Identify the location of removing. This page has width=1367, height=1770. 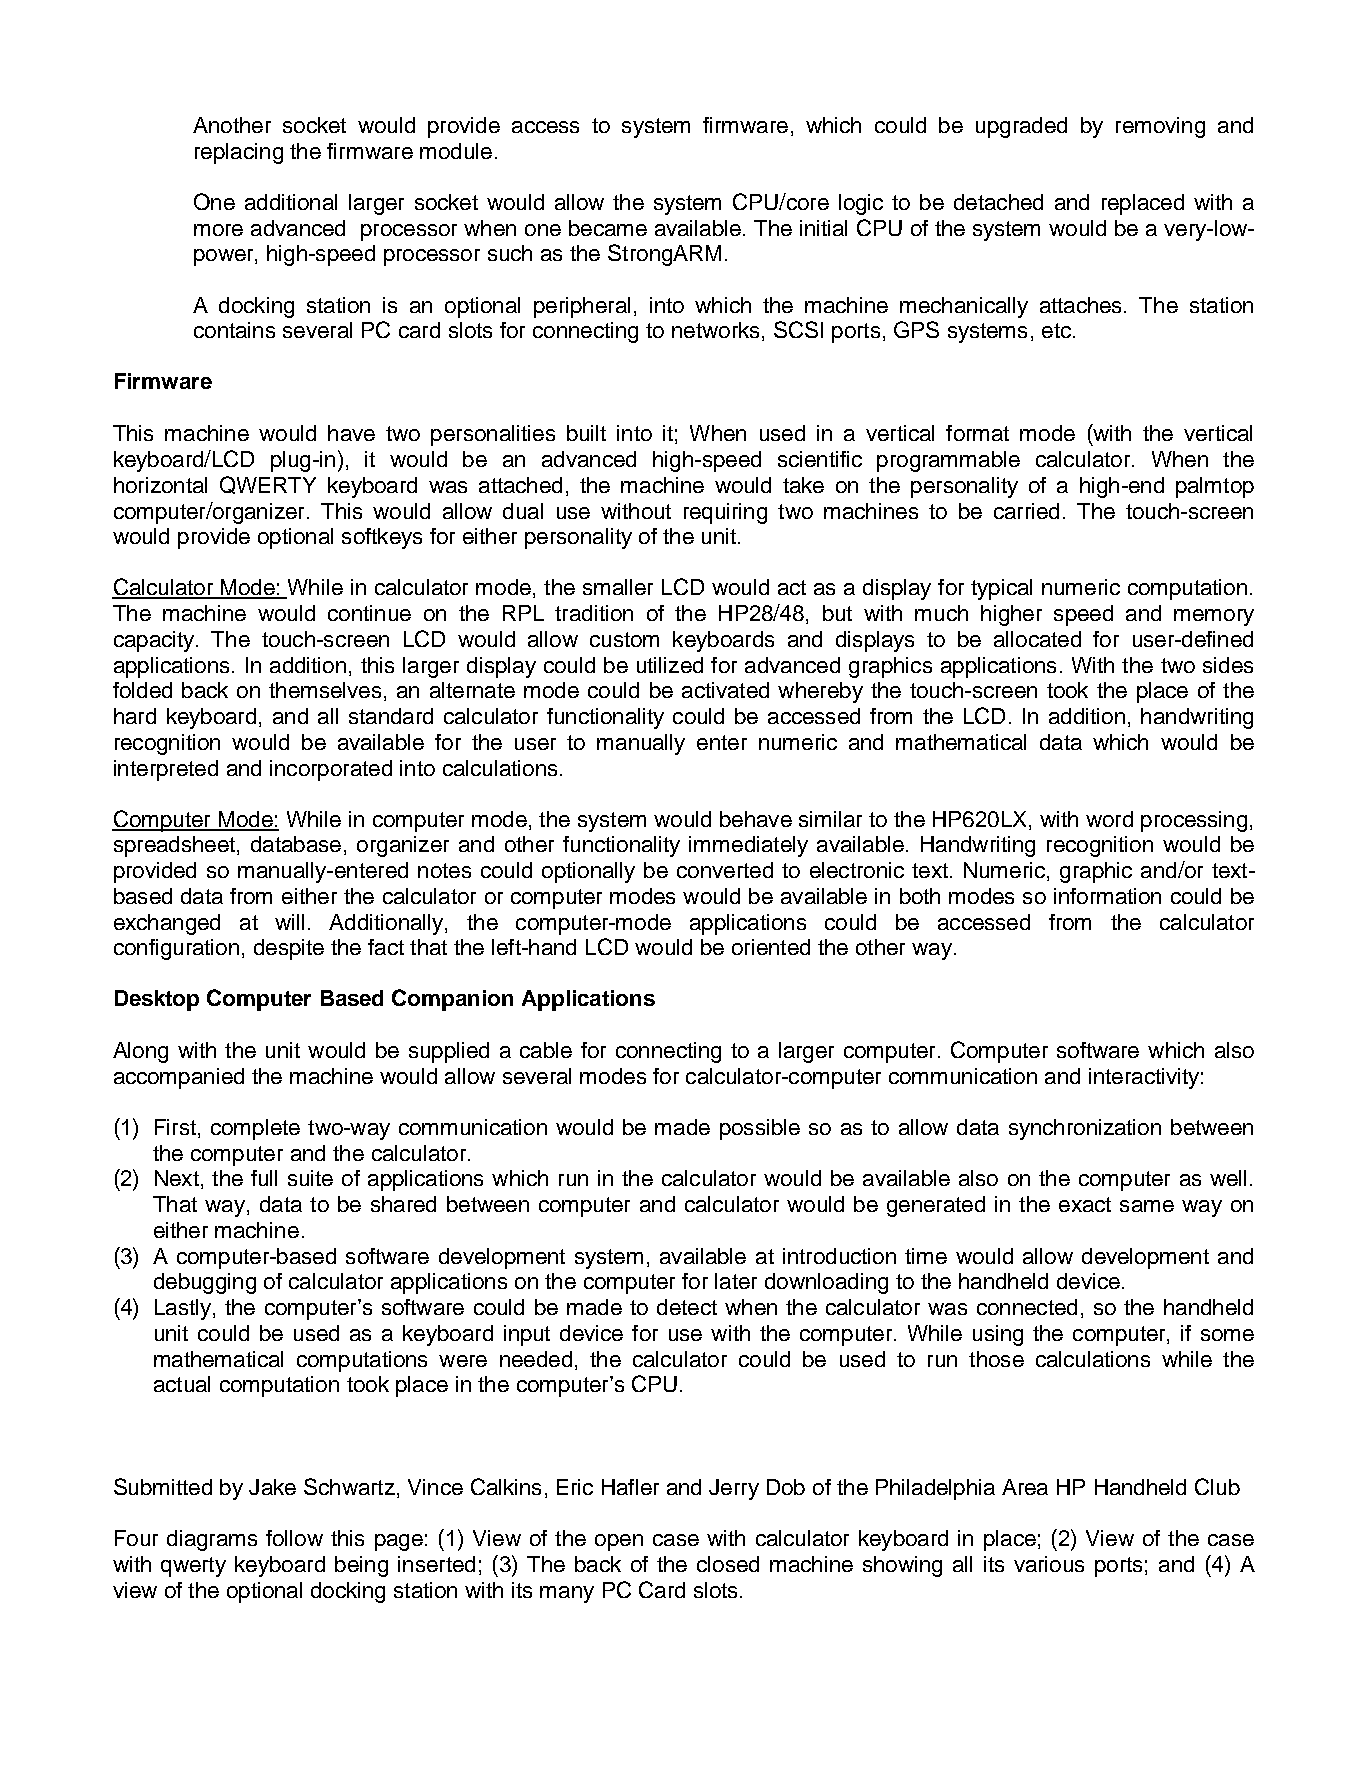
(1160, 127).
